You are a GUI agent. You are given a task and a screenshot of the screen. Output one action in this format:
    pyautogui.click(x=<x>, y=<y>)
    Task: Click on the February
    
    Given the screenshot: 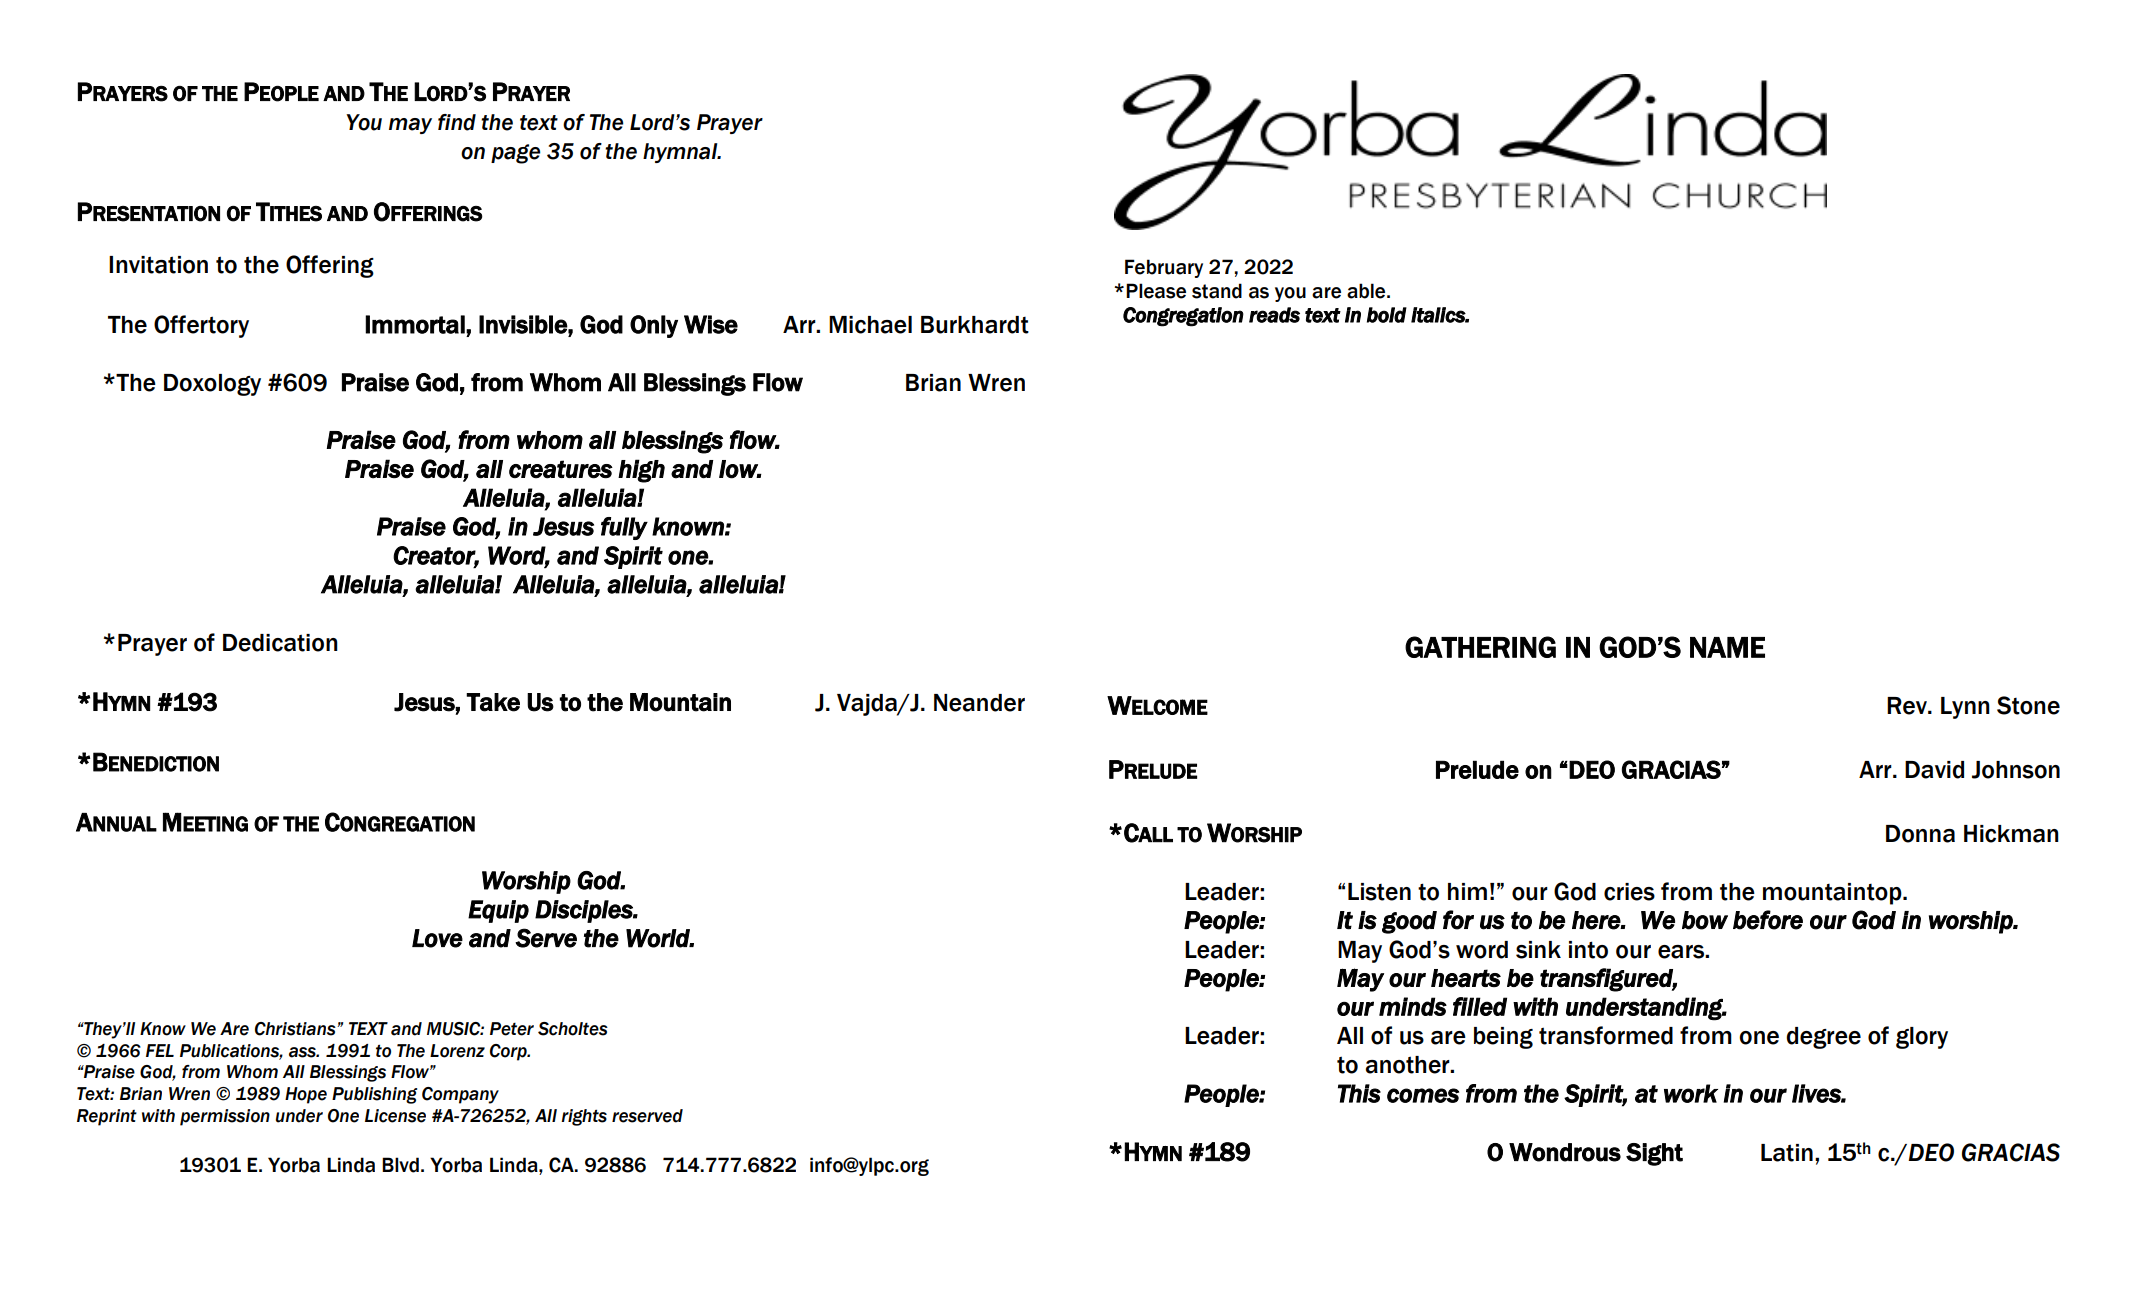 What is the action you would take?
    pyautogui.click(x=1164, y=268)
